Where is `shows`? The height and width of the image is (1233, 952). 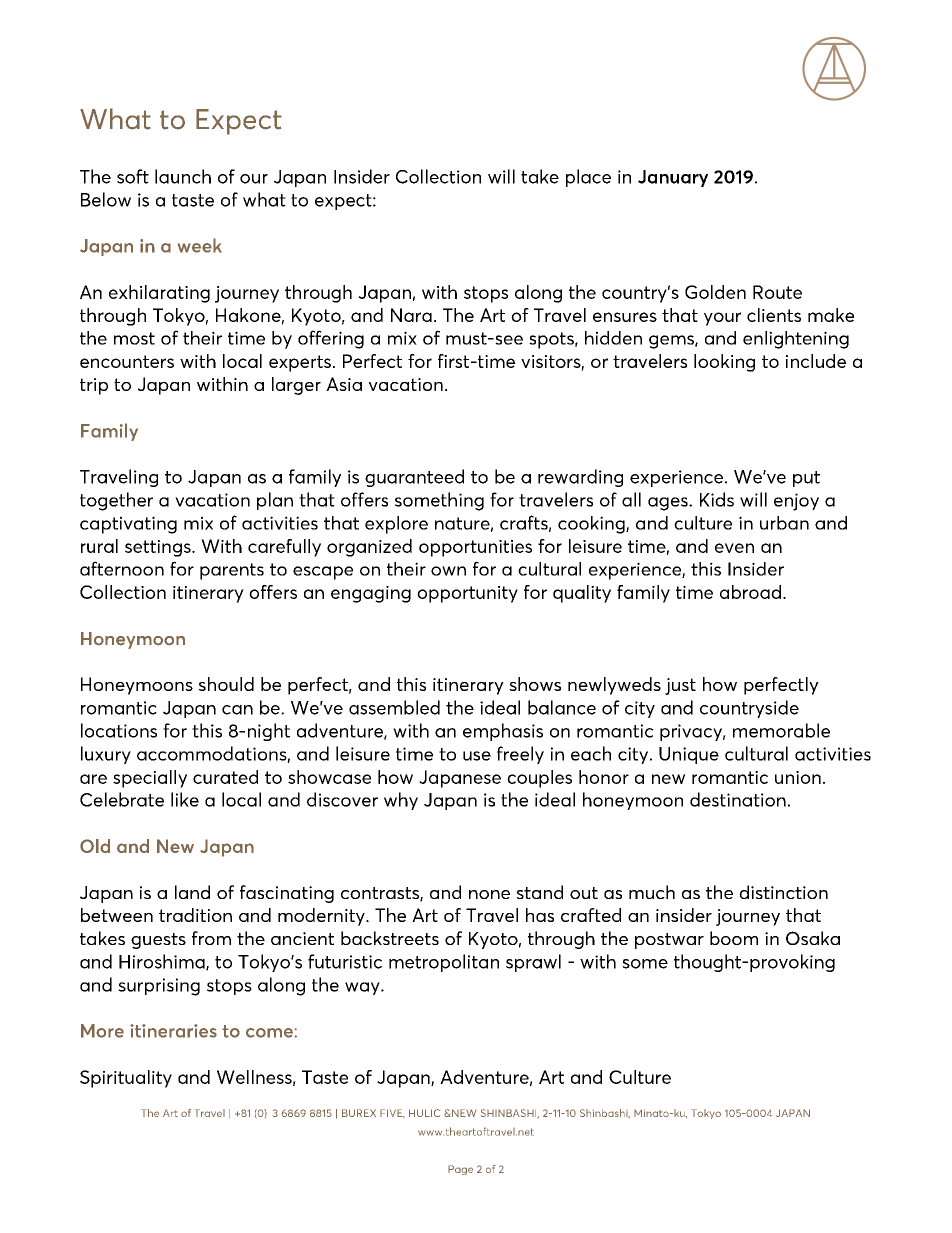
shows is located at coordinates (535, 684).
